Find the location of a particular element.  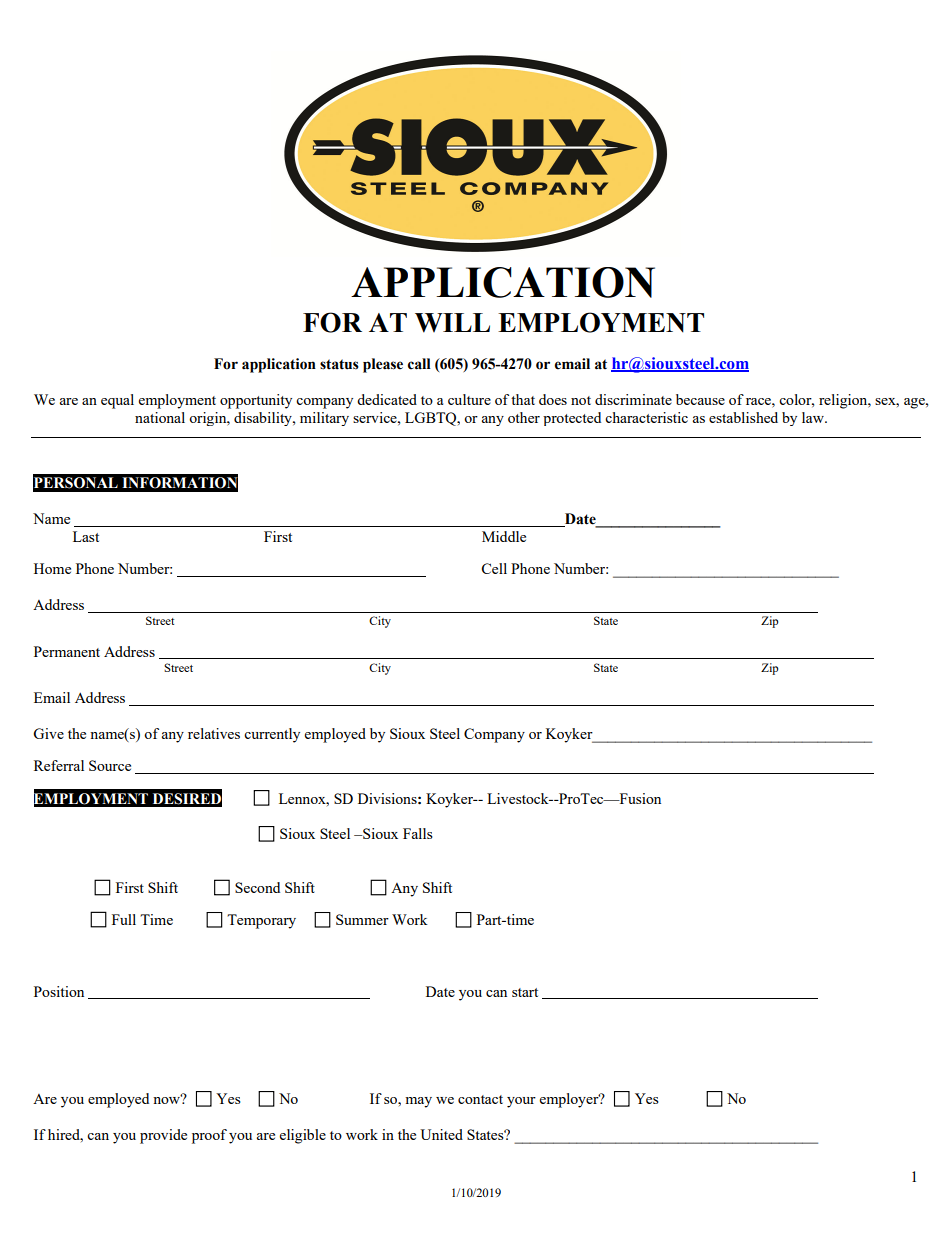

provide is located at coordinates (163, 1136).
